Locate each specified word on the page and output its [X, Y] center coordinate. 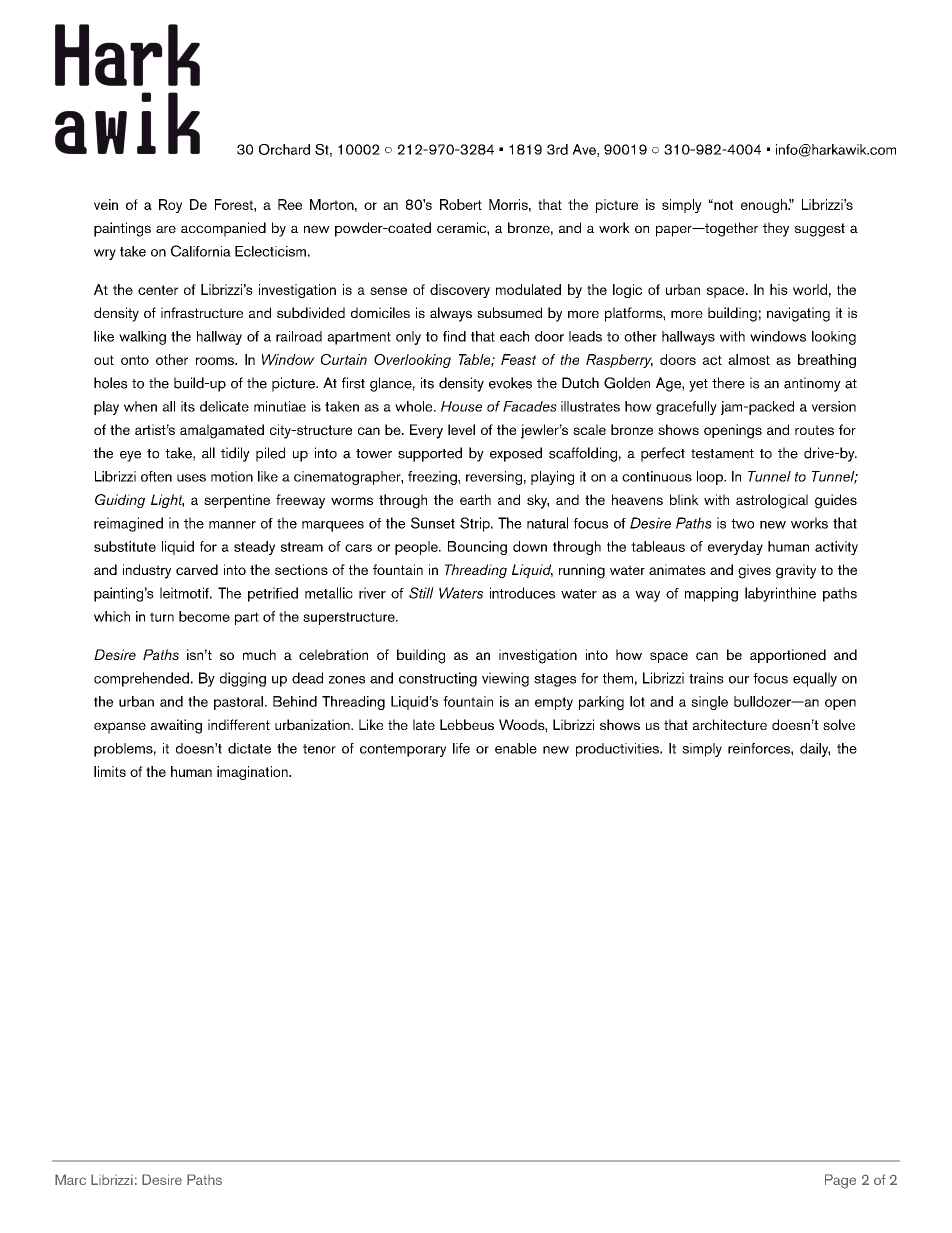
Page [840, 1181]
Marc [70, 1179]
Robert [461, 204]
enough [765, 206]
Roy [170, 206]
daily [815, 750]
